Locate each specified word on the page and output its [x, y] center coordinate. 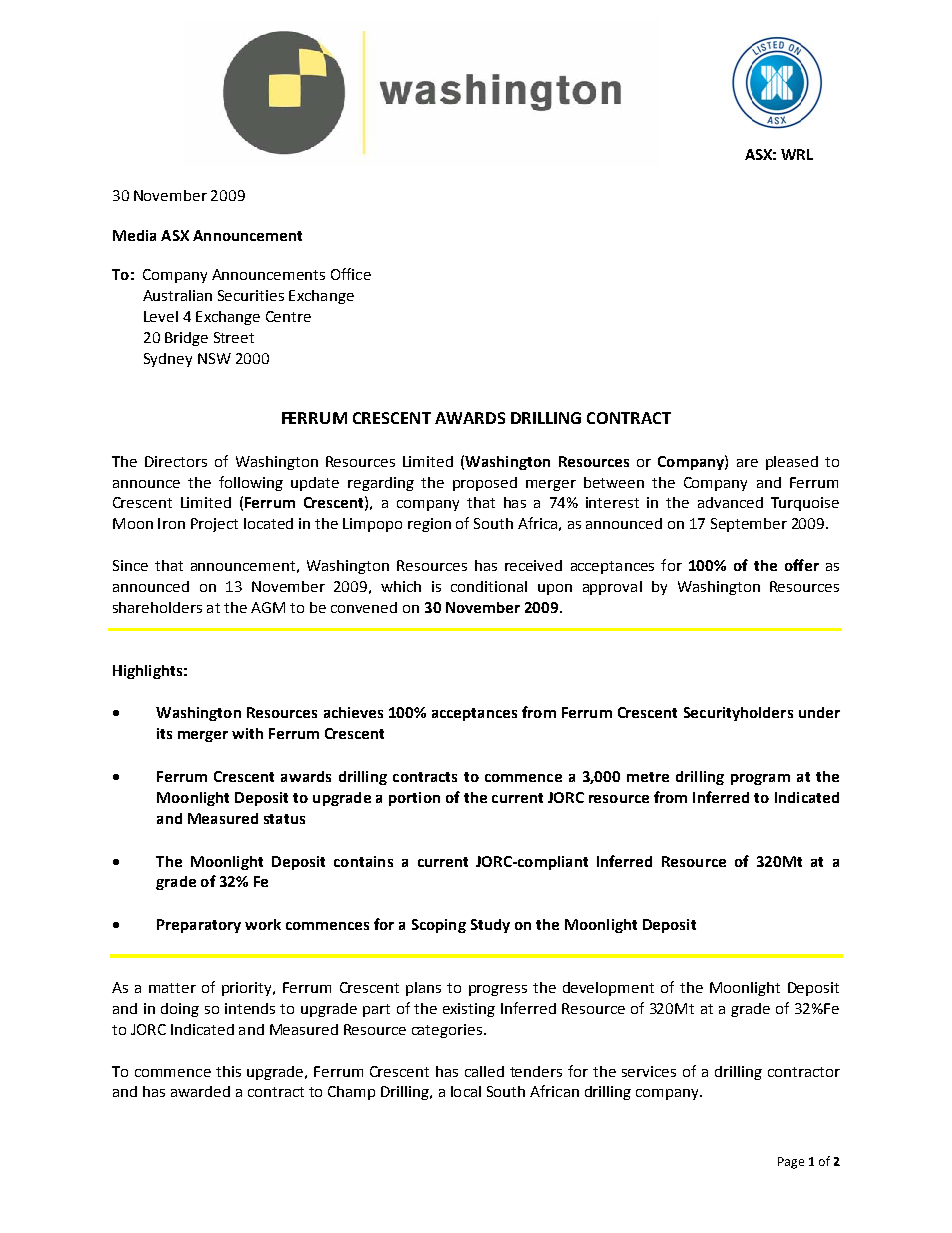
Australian [177, 295]
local [466, 1091]
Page [791, 1163]
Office [351, 274]
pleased [792, 463]
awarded [200, 1091]
